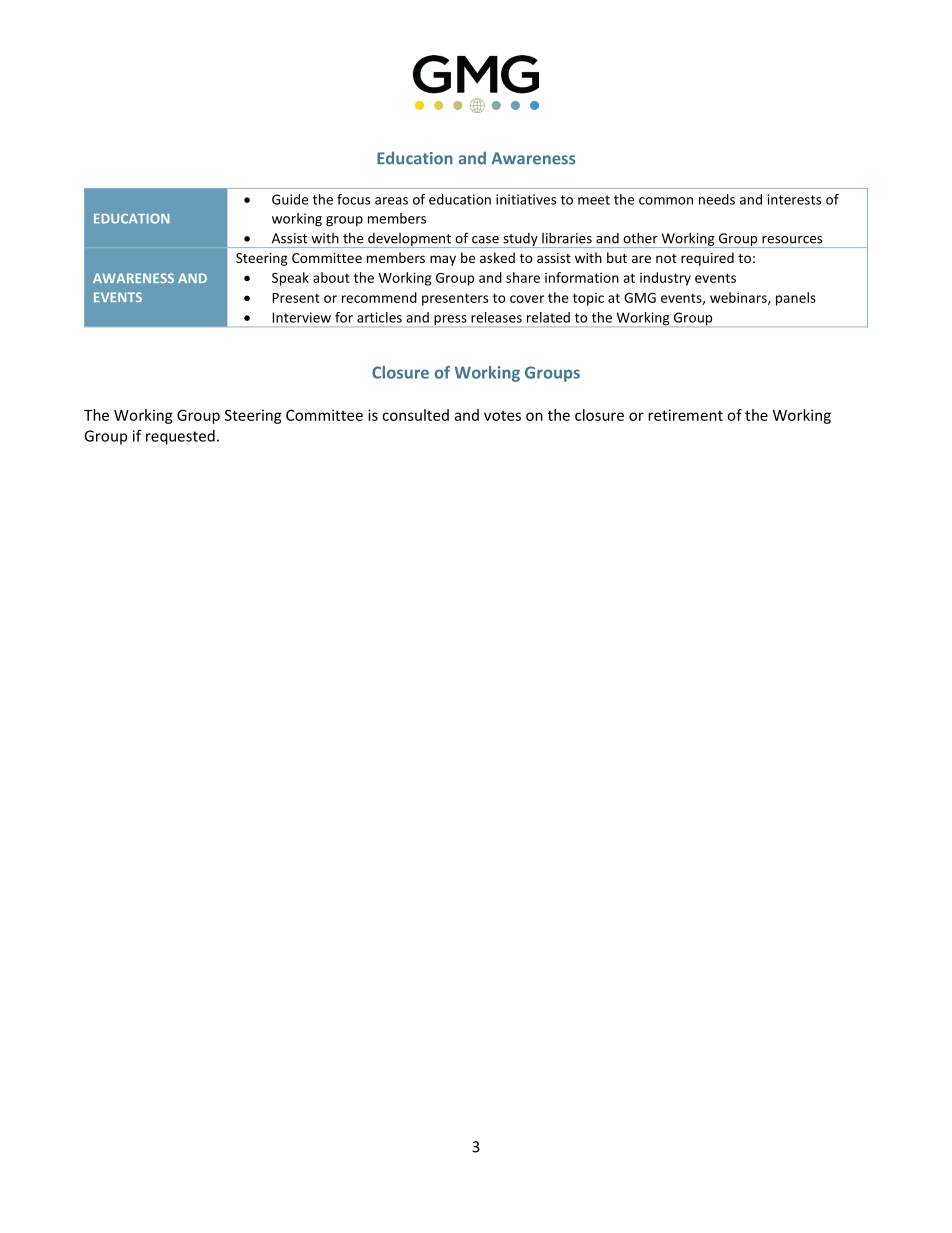 This page has width=952, height=1233. What do you see at coordinates (526, 199) in the page?
I see `initiatives` at bounding box center [526, 199].
